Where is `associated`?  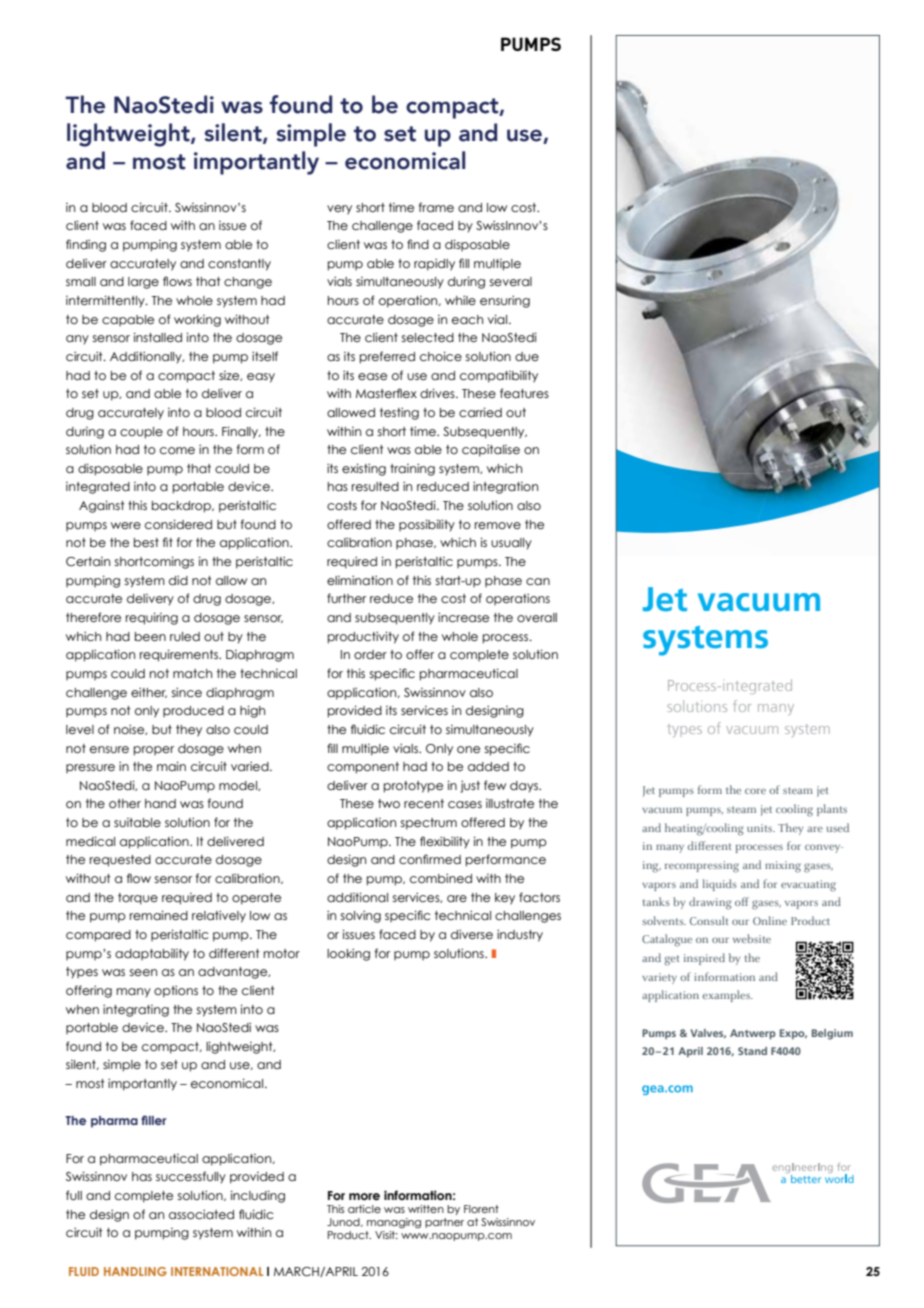
associated is located at coordinates (201, 1214).
